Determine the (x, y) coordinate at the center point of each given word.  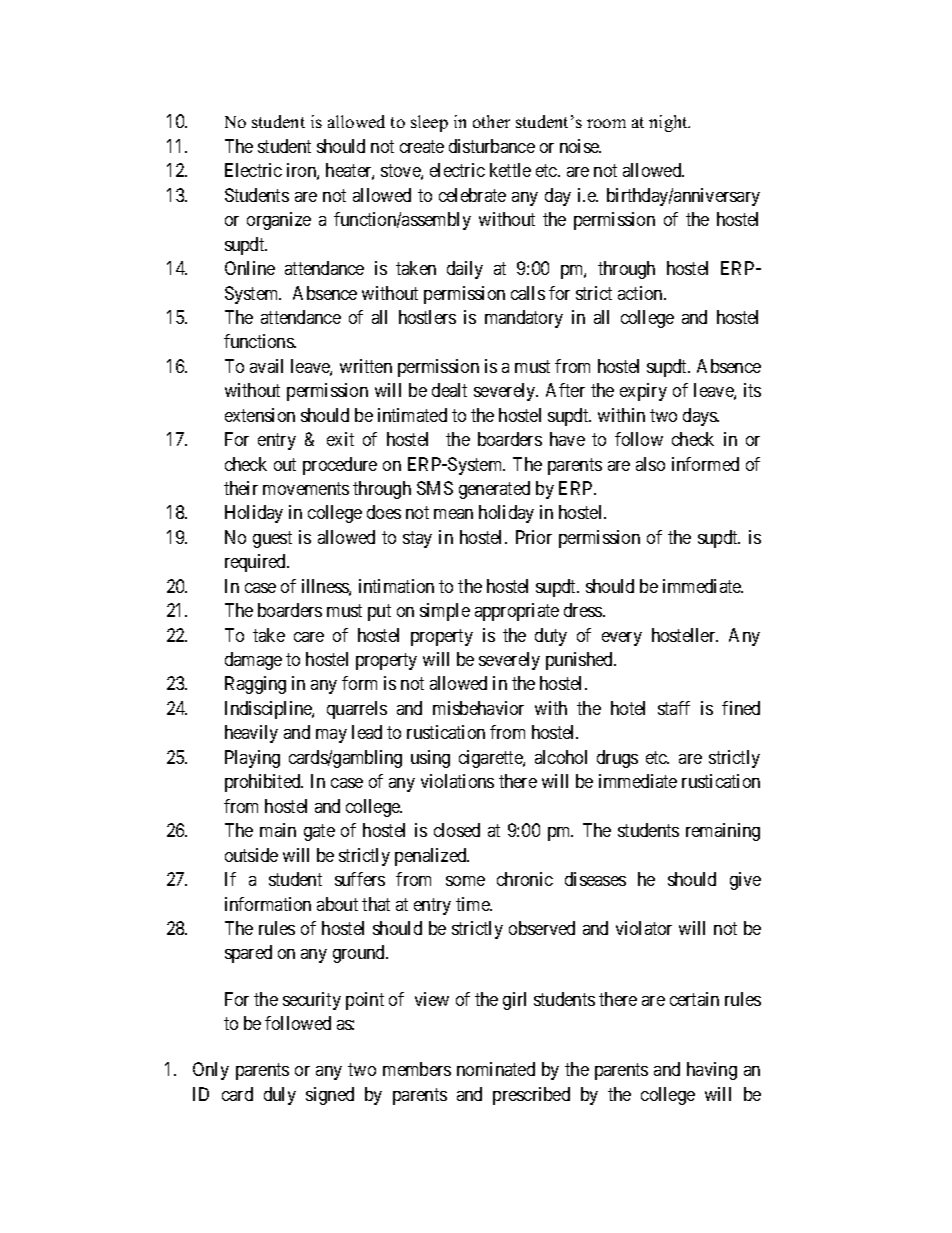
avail (266, 366)
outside (251, 855)
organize (279, 221)
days (701, 417)
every (622, 639)
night (669, 123)
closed (457, 830)
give (745, 881)
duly (280, 1096)
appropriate (517, 612)
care (309, 637)
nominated (496, 1069)
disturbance (492, 146)
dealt (449, 390)
